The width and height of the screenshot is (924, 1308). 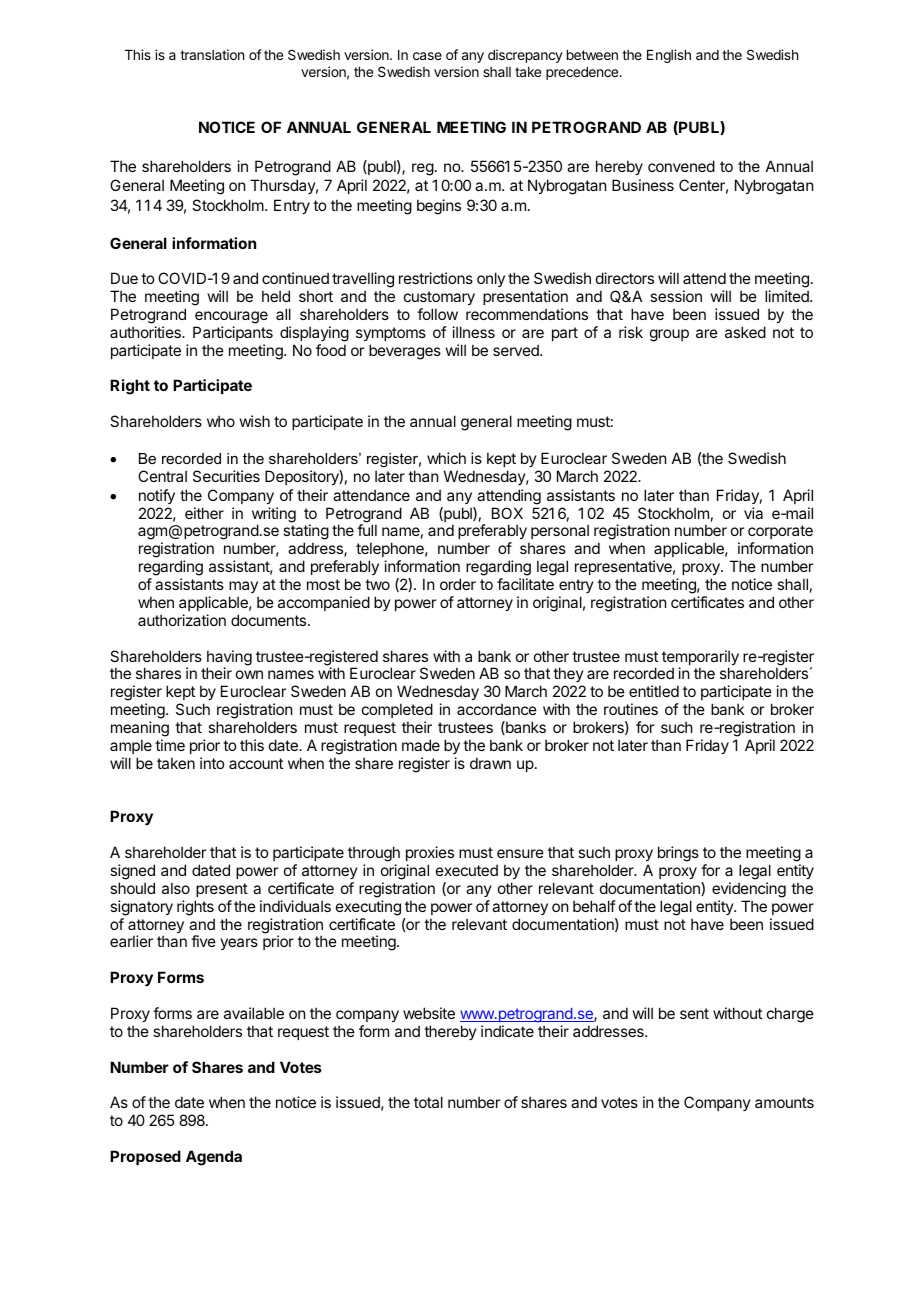 I want to click on Agenda, so click(x=214, y=1158).
